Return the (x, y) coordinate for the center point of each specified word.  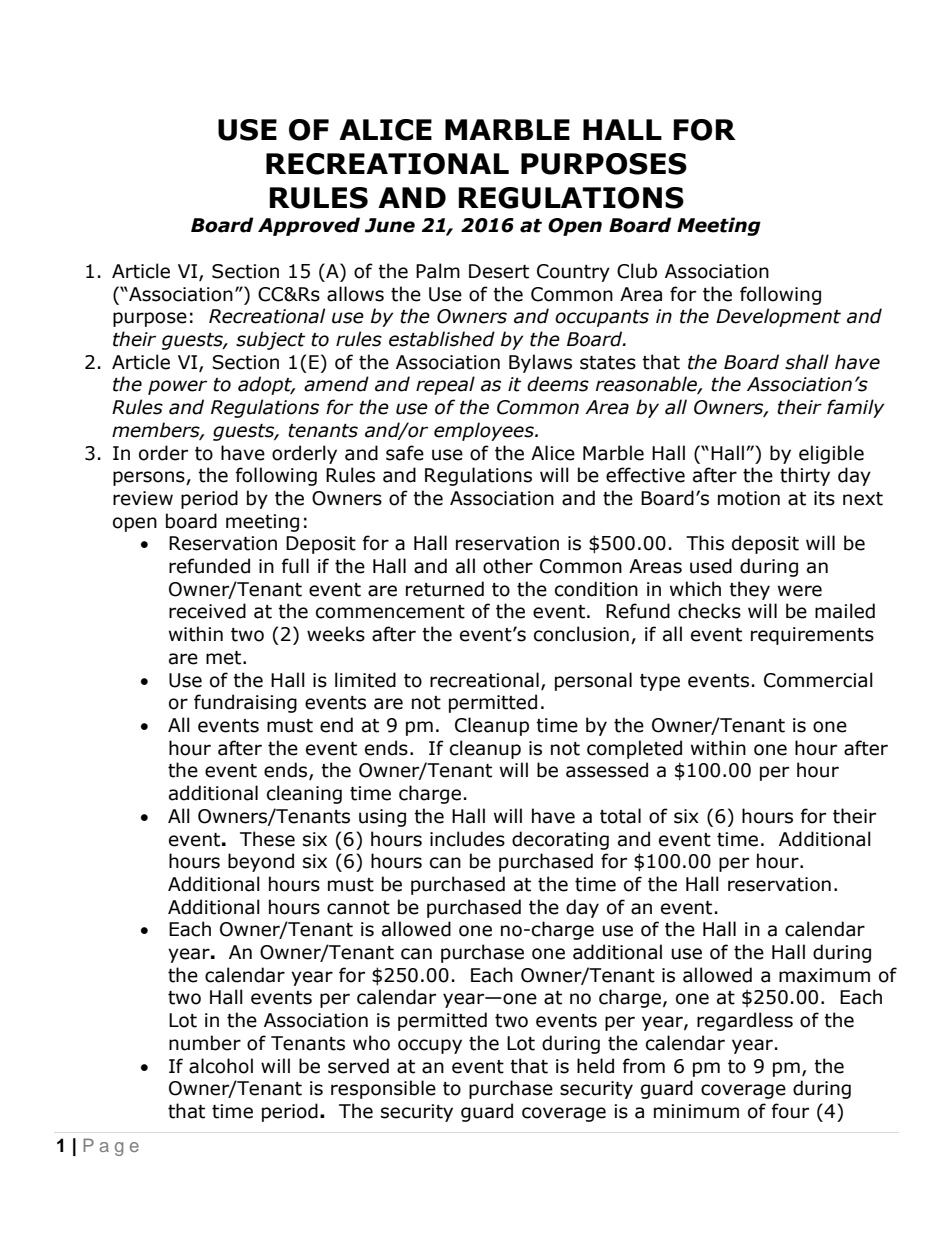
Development (778, 317)
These (267, 839)
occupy (430, 1046)
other (508, 566)
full (295, 566)
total (620, 816)
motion (749, 498)
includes (467, 839)
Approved (309, 226)
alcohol (221, 1066)
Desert (499, 271)
